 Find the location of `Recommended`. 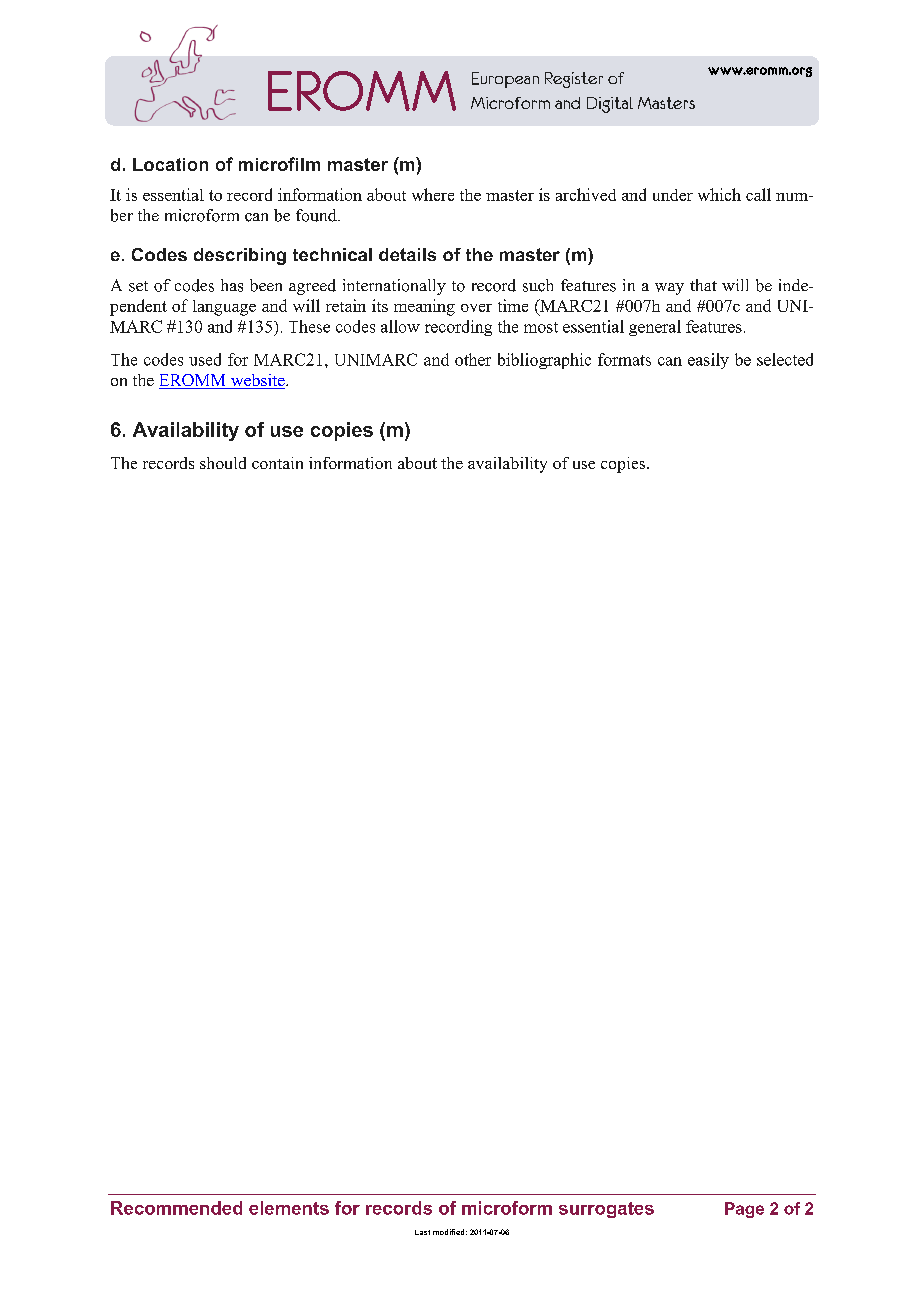

Recommended is located at coordinates (176, 1208).
